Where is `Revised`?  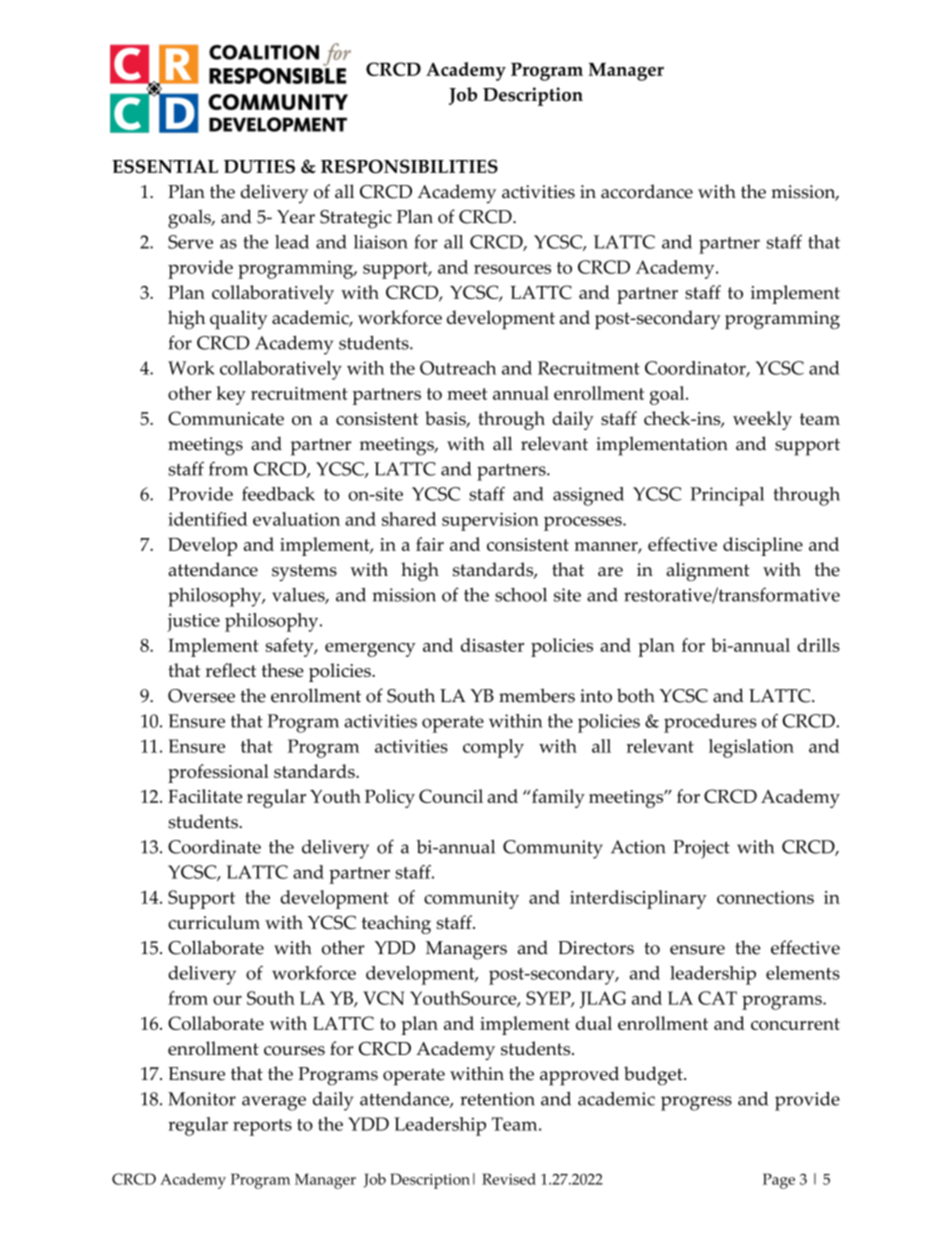
Revised is located at coordinates (509, 1179).
